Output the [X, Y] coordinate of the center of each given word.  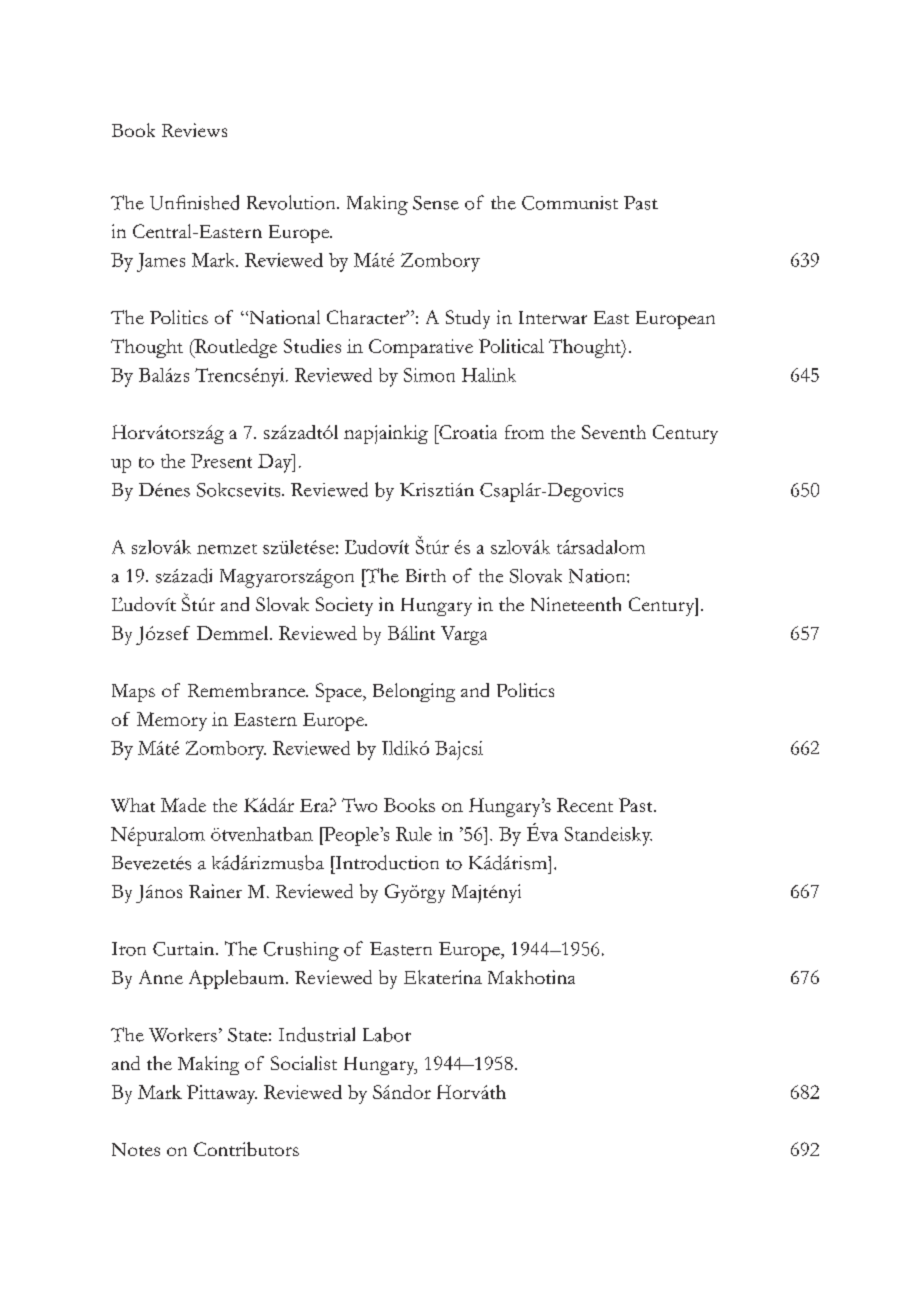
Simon [429, 375]
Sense [436, 203]
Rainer [215, 891]
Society [344, 606]
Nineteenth [576, 604]
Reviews [194, 130]
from [524, 432]
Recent [585, 805]
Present [221, 461]
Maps [133, 693]
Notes [136, 1149]
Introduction [386, 862]
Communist [570, 203]
